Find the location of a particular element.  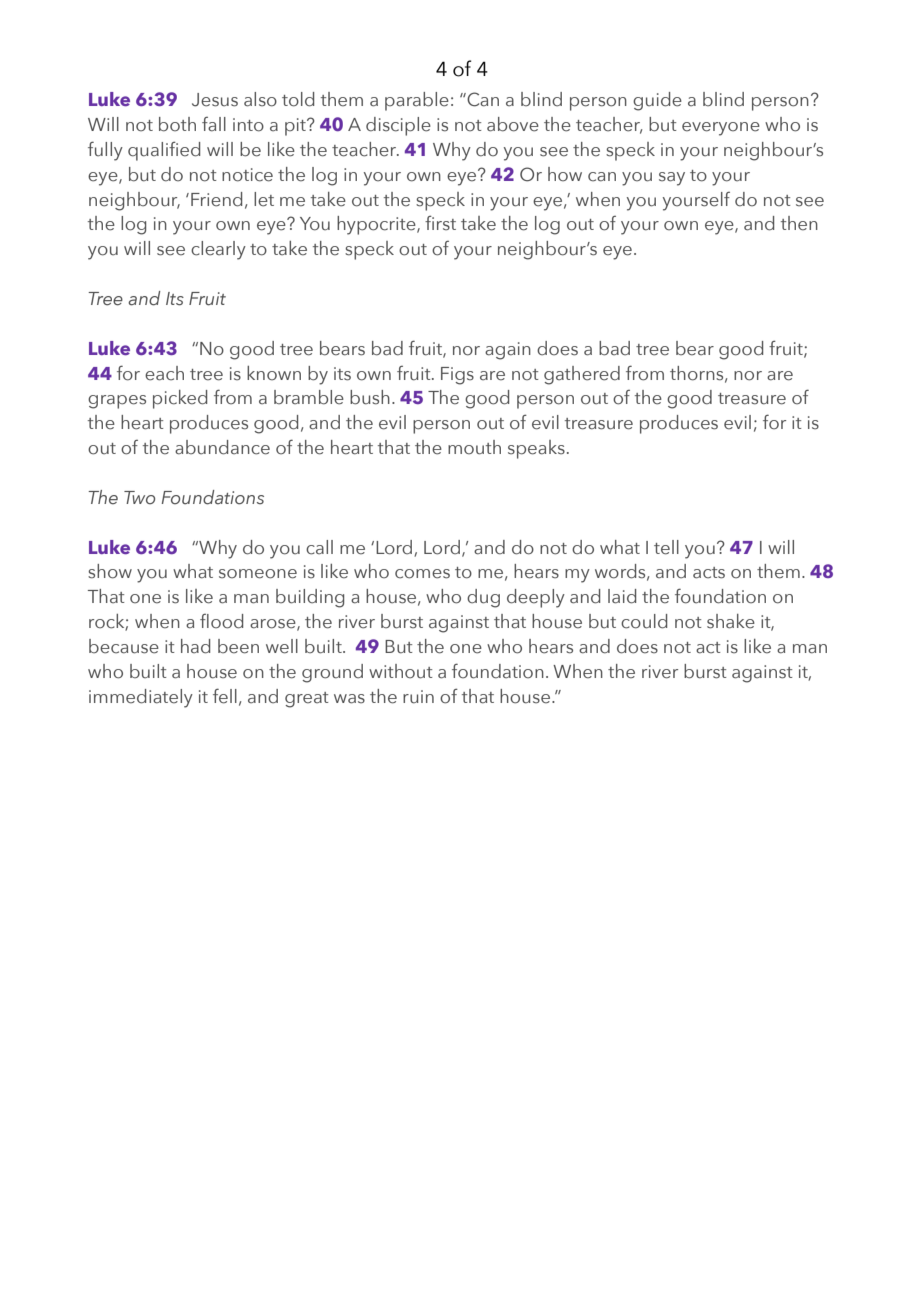

Figs is located at coordinates (457, 376).
